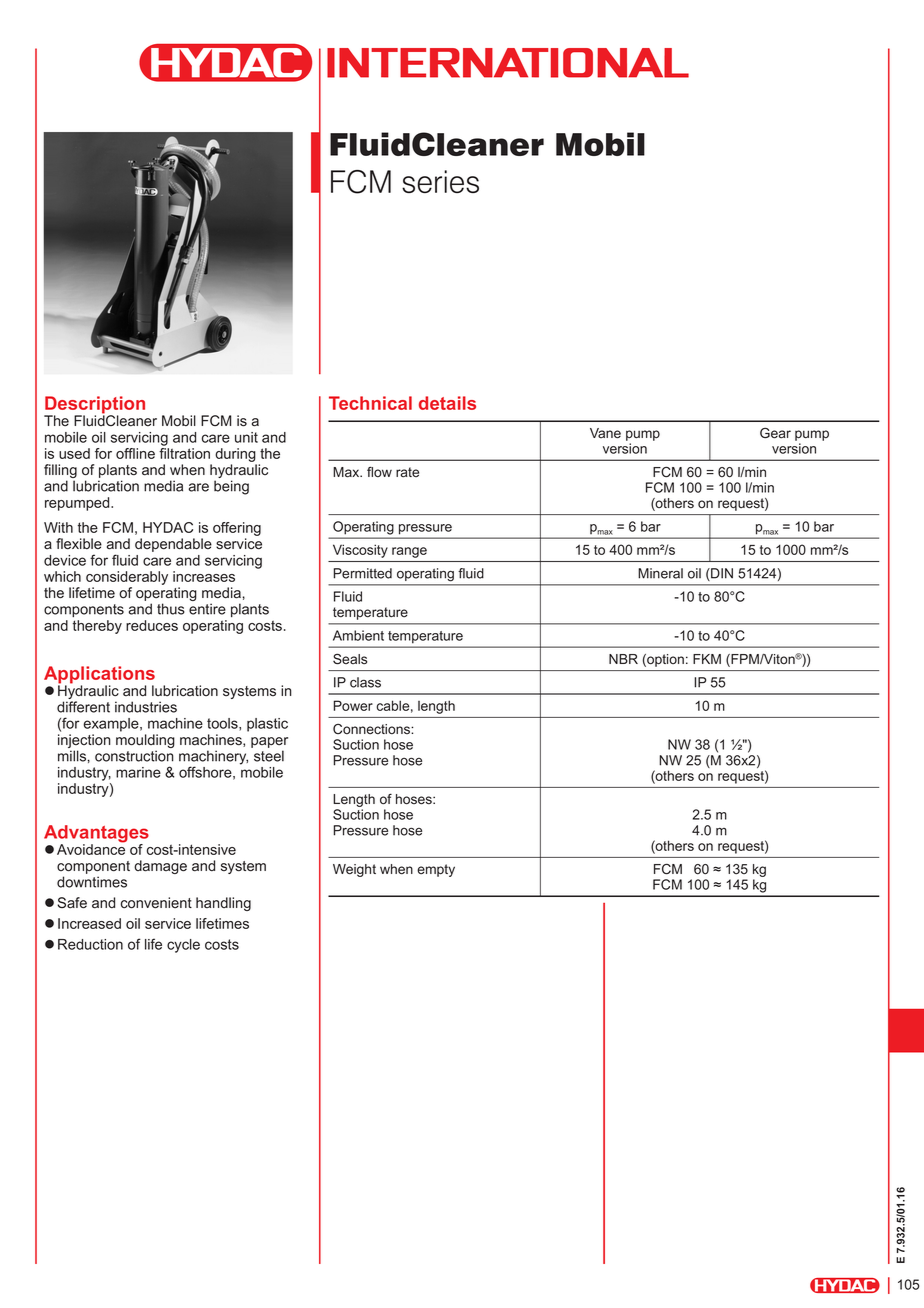 This screenshot has height=1308, width=924. Describe the element at coordinates (707, 659) in the screenshot. I see `FKM` at that location.
